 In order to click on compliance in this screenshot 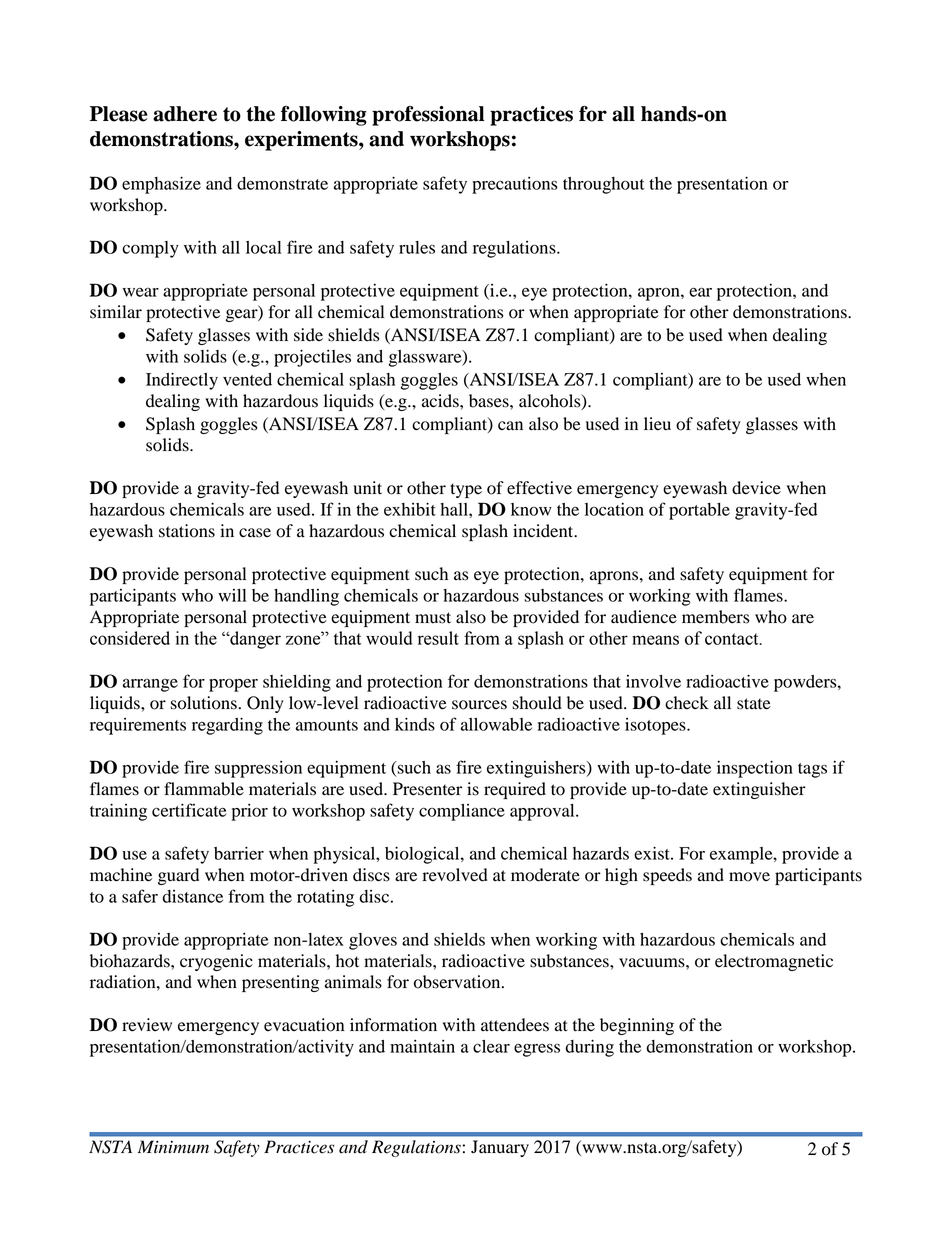, I will do `click(462, 812)`.
